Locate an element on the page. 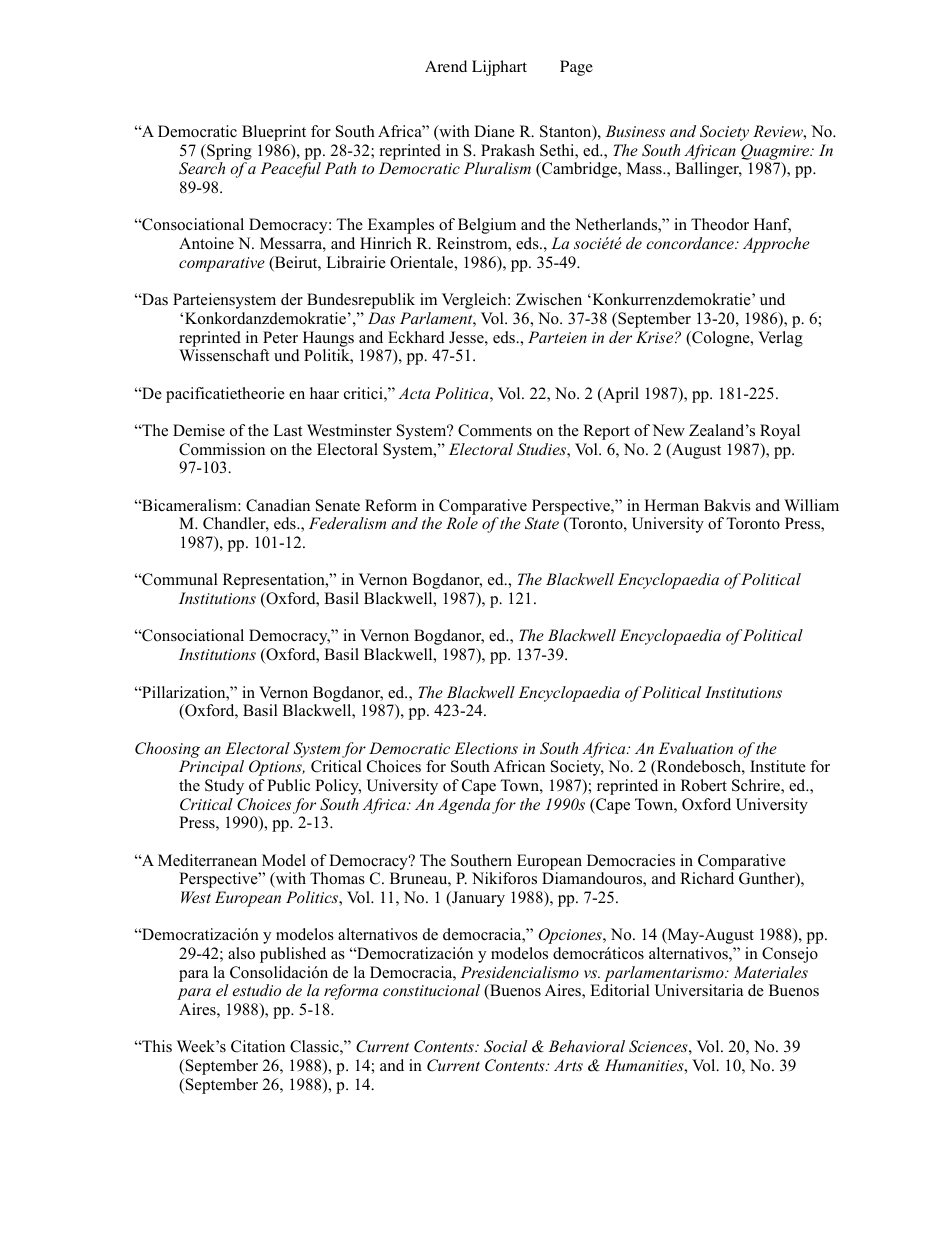 Image resolution: width=952 pixels, height=1233 pixels. Role is located at coordinates (462, 523).
